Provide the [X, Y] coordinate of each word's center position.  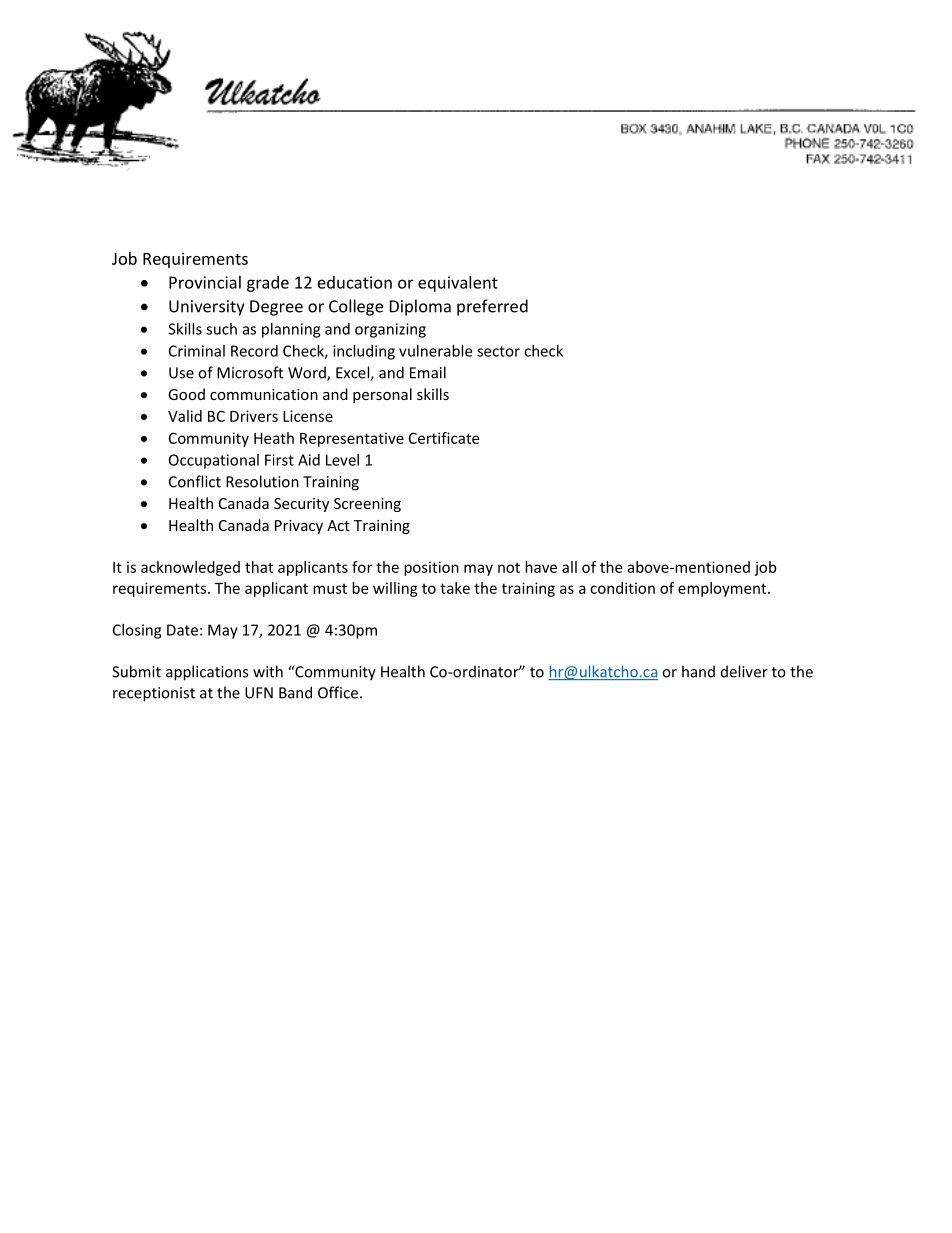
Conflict [195, 481]
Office [338, 692]
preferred [492, 307]
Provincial [205, 282]
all [569, 567]
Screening [367, 505]
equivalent [458, 284]
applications [207, 673]
